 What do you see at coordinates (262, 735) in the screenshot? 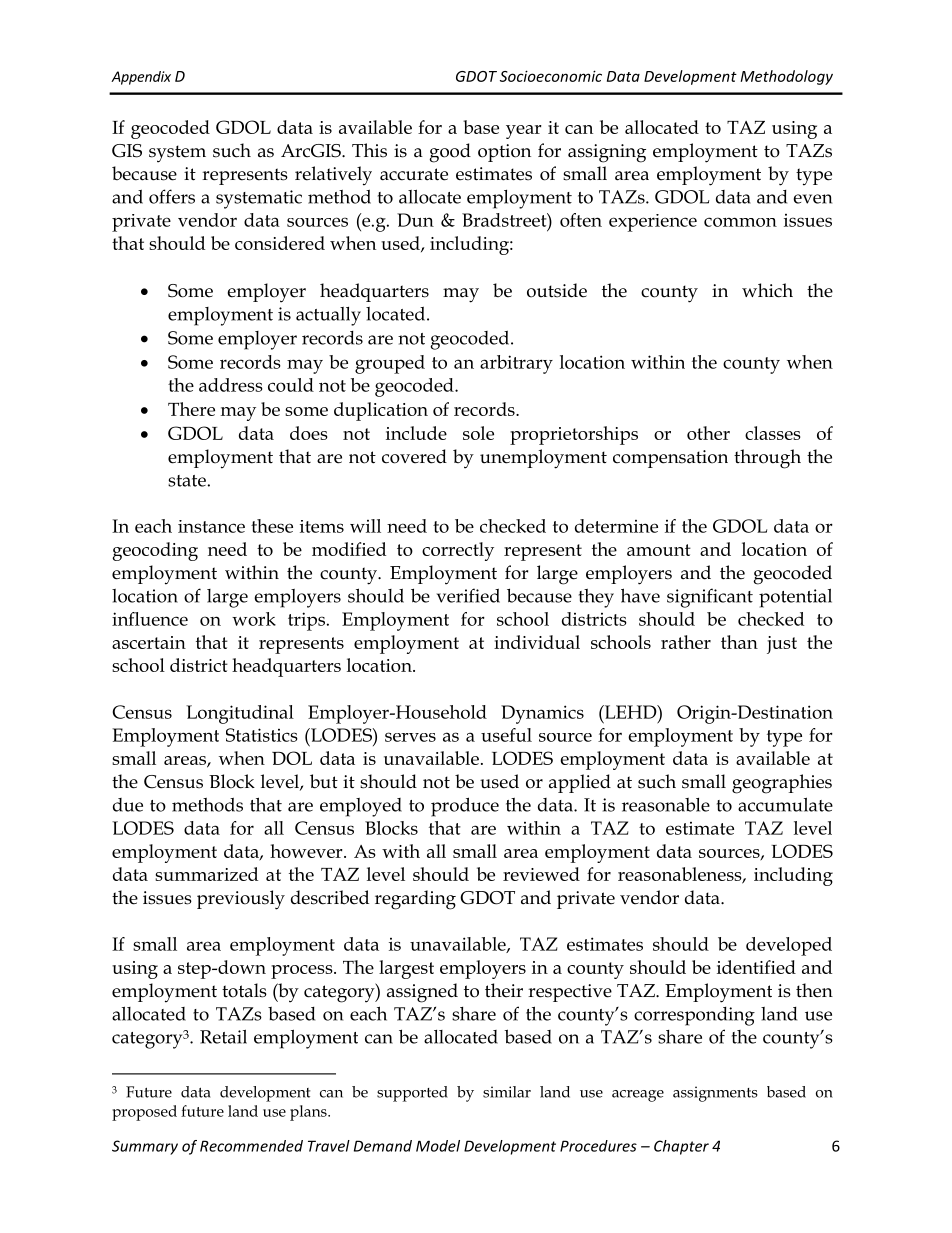
I see `Statistics` at bounding box center [262, 735].
